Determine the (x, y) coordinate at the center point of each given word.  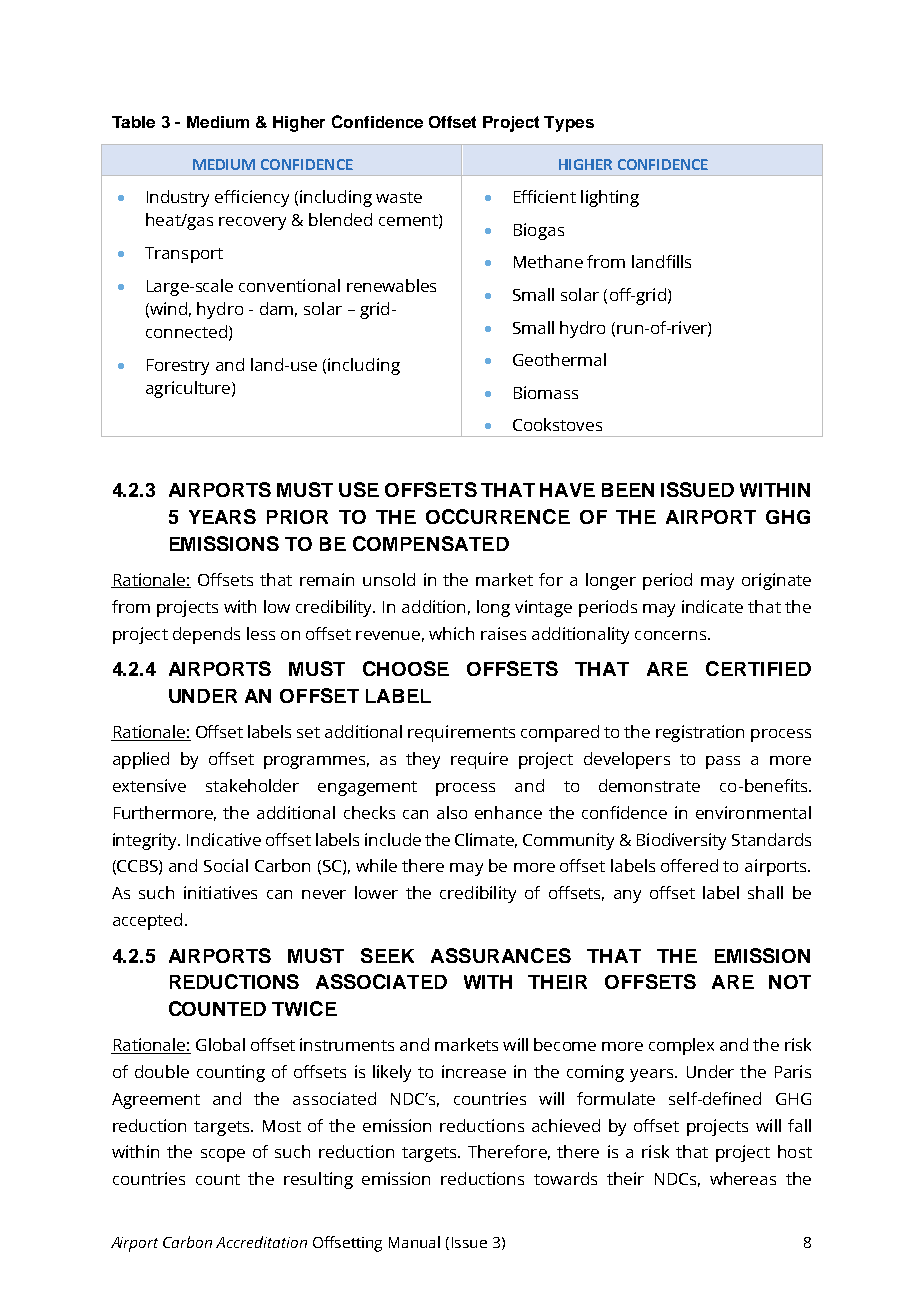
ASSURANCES (501, 955)
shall (765, 892)
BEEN (628, 490)
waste (399, 197)
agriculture (189, 389)
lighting (610, 198)
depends (206, 635)
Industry (178, 198)
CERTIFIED (758, 668)
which (451, 633)
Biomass (546, 392)
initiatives (220, 892)
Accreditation (261, 1242)
